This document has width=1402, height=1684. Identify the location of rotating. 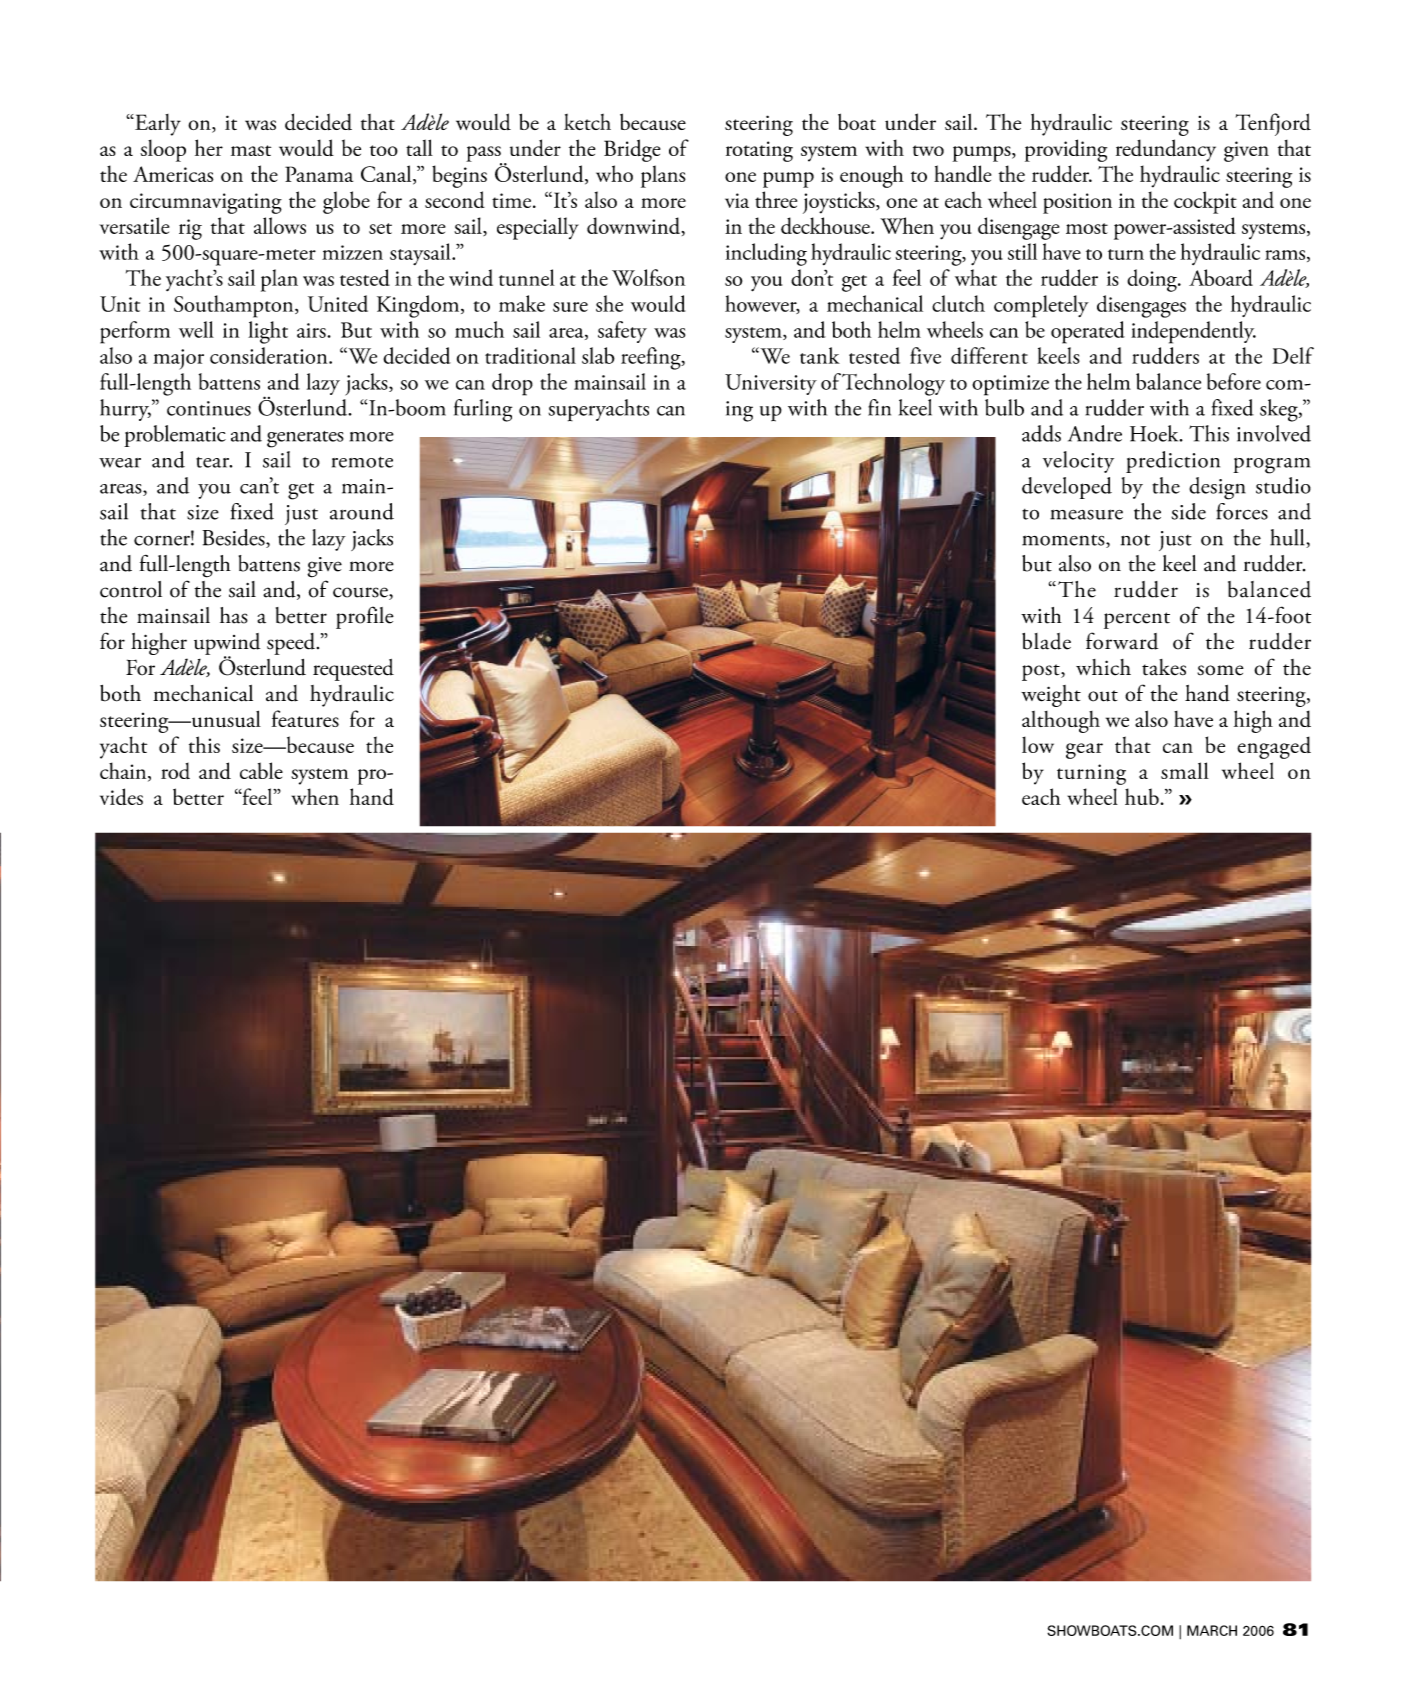
(759, 151).
